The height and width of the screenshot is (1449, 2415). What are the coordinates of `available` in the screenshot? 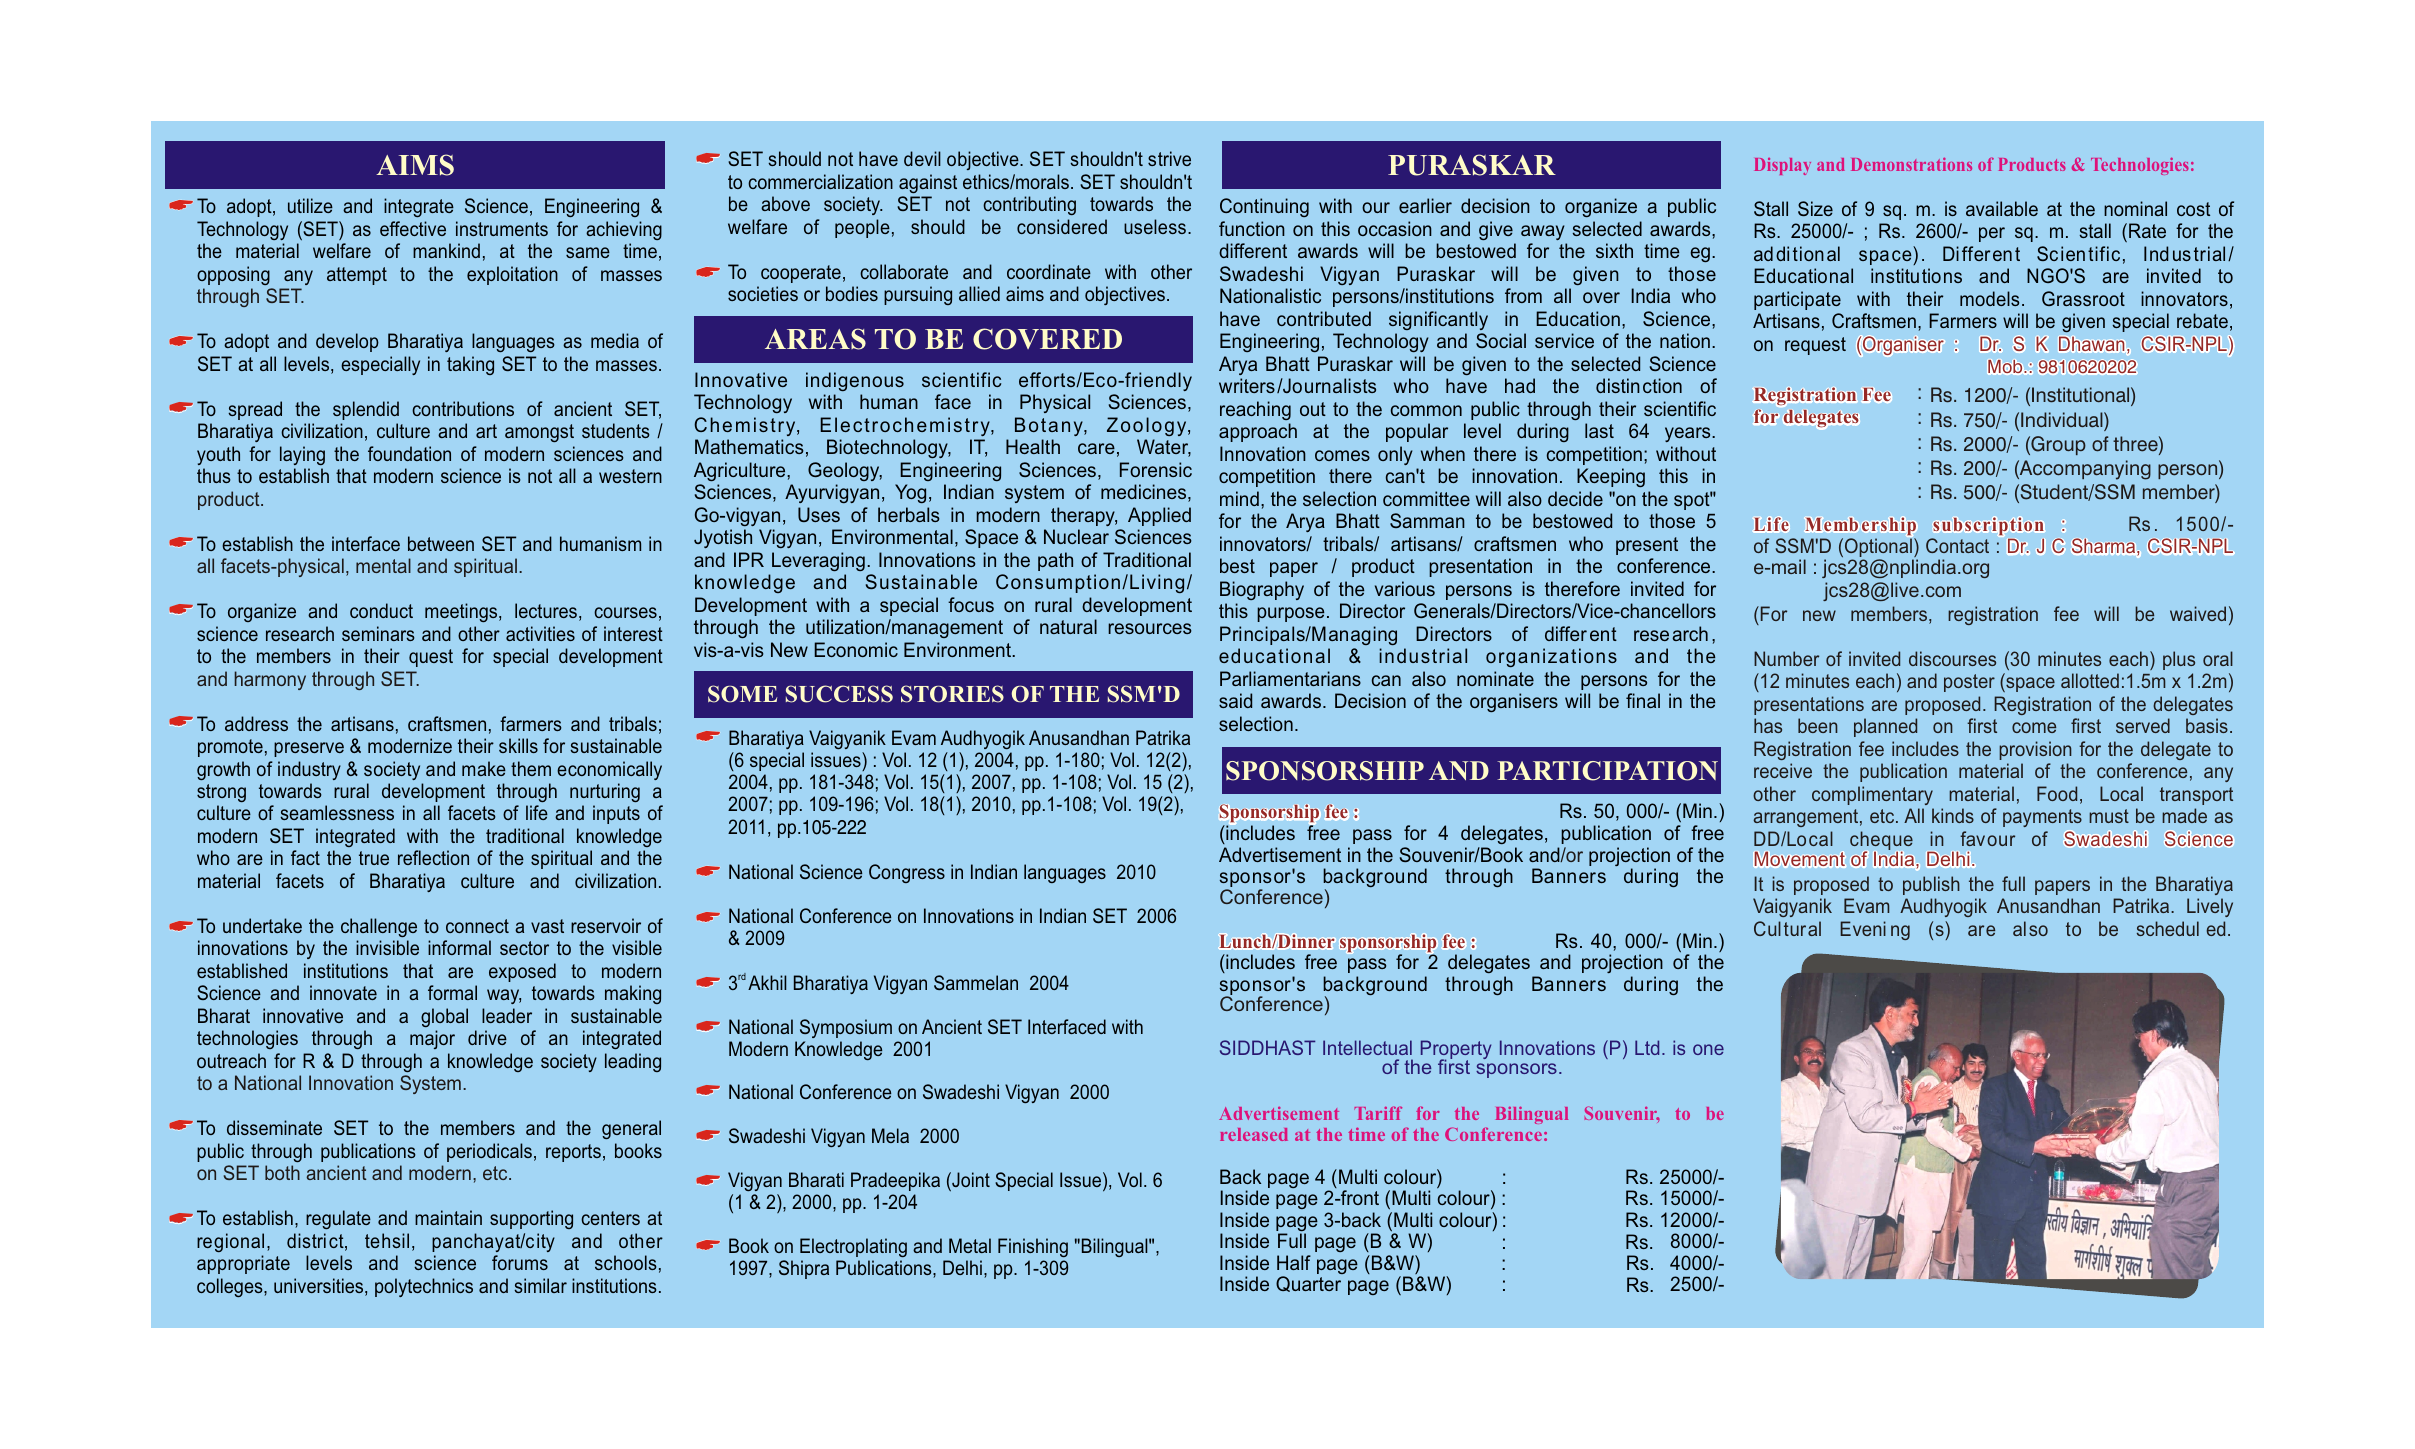 It's located at (2002, 208).
